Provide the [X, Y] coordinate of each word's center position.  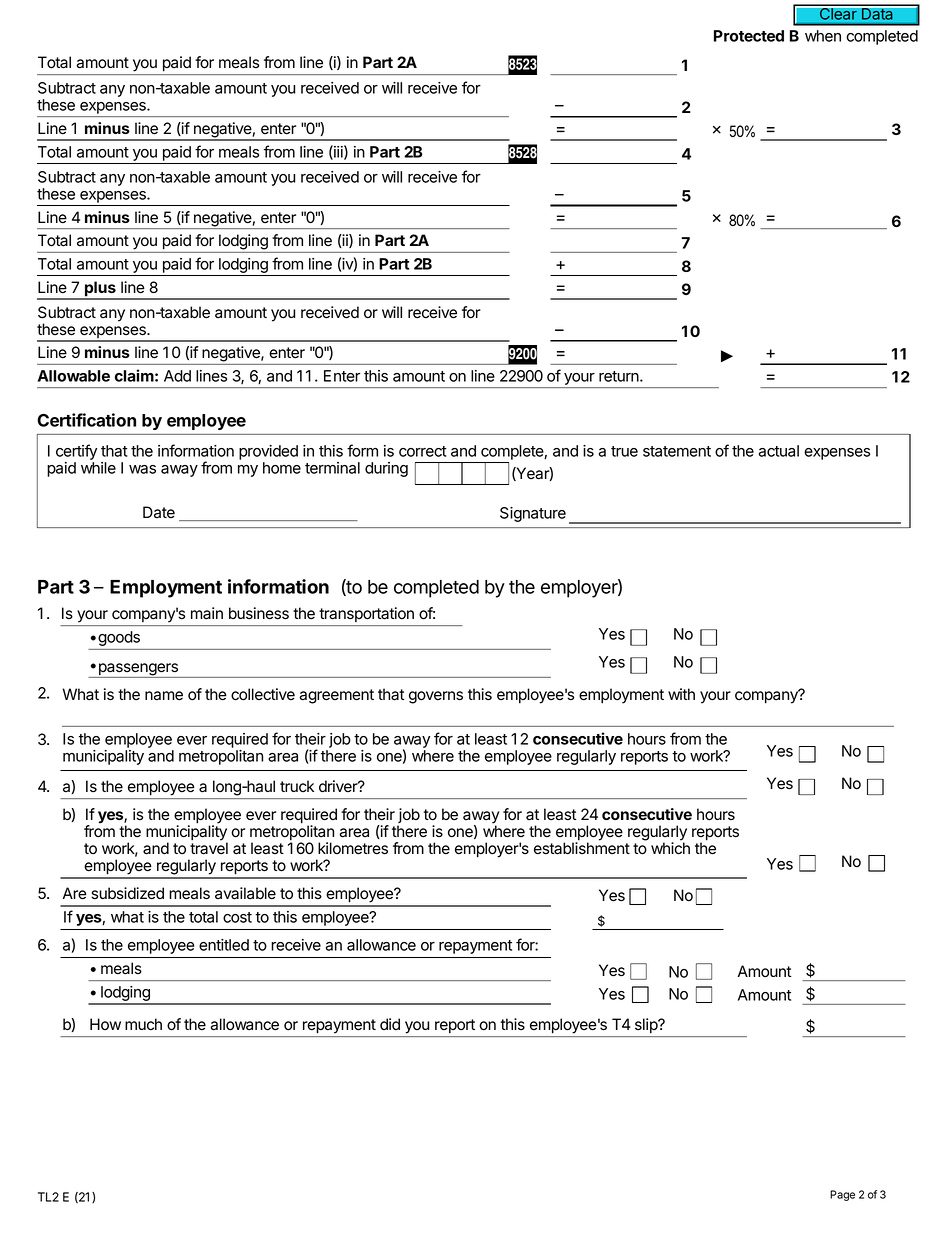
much [143, 1024]
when [823, 36]
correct [423, 451]
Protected [749, 36]
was [142, 469]
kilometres [353, 848]
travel [209, 848]
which [670, 848]
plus [100, 290]
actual [779, 451]
